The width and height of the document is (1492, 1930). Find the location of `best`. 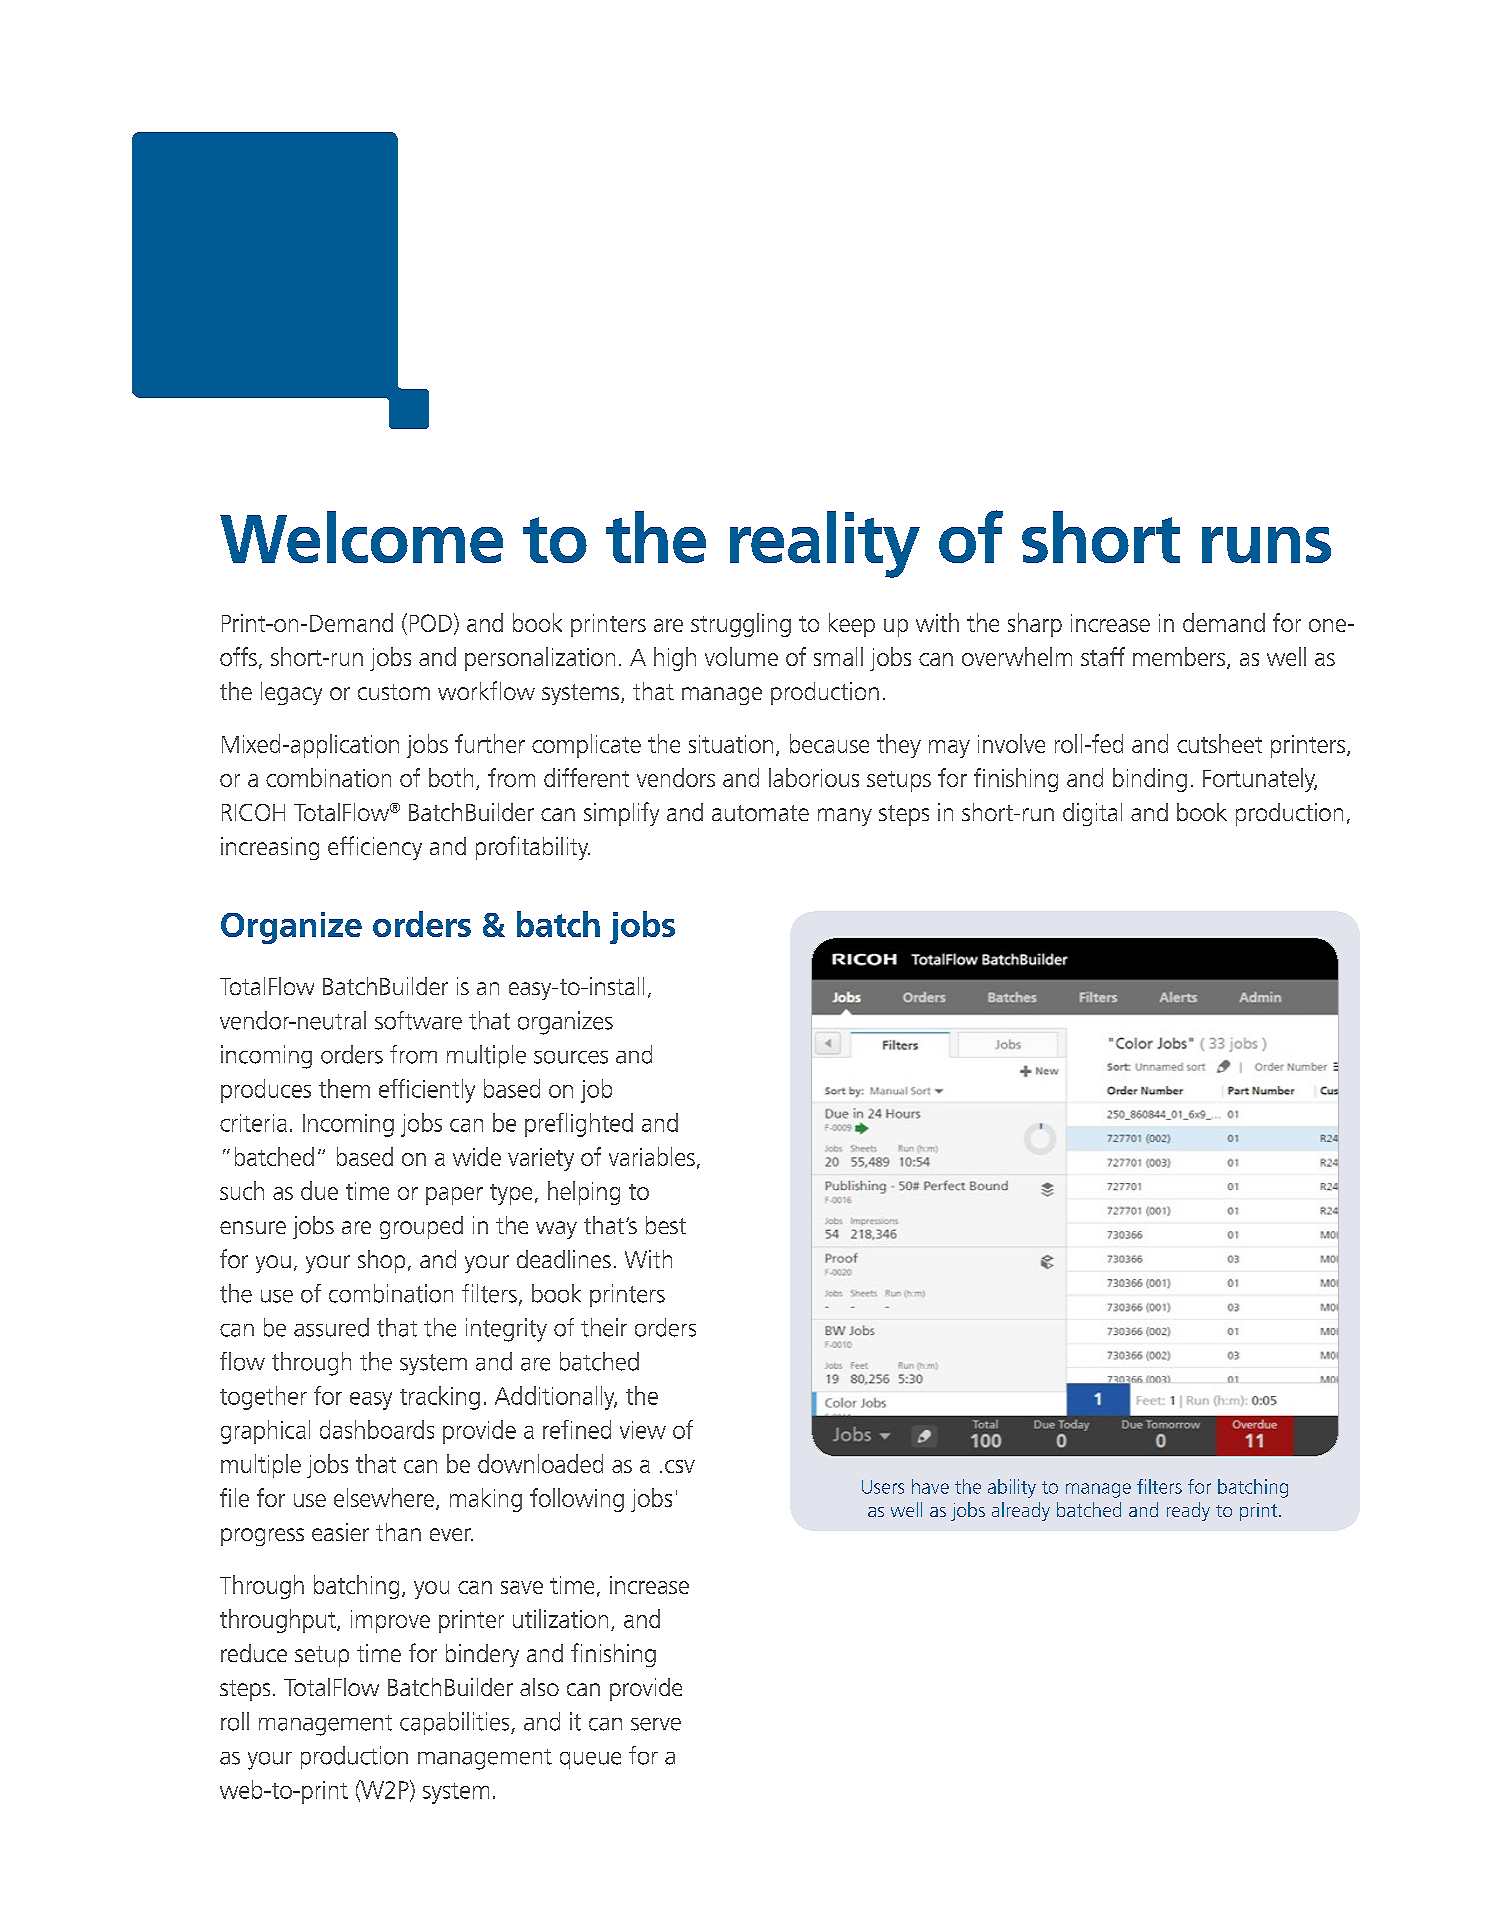

best is located at coordinates (666, 1225).
